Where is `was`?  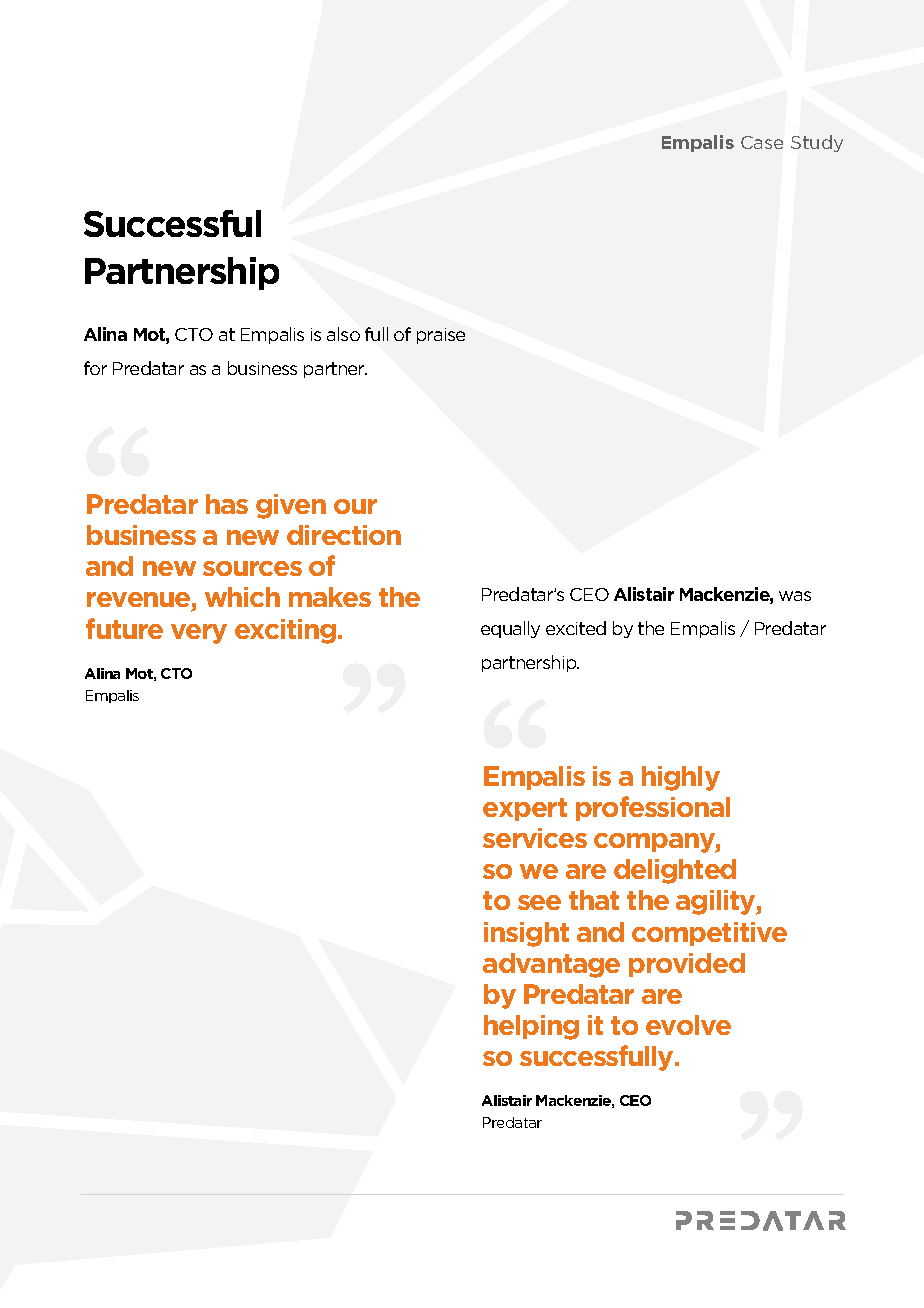
was is located at coordinates (795, 596).
